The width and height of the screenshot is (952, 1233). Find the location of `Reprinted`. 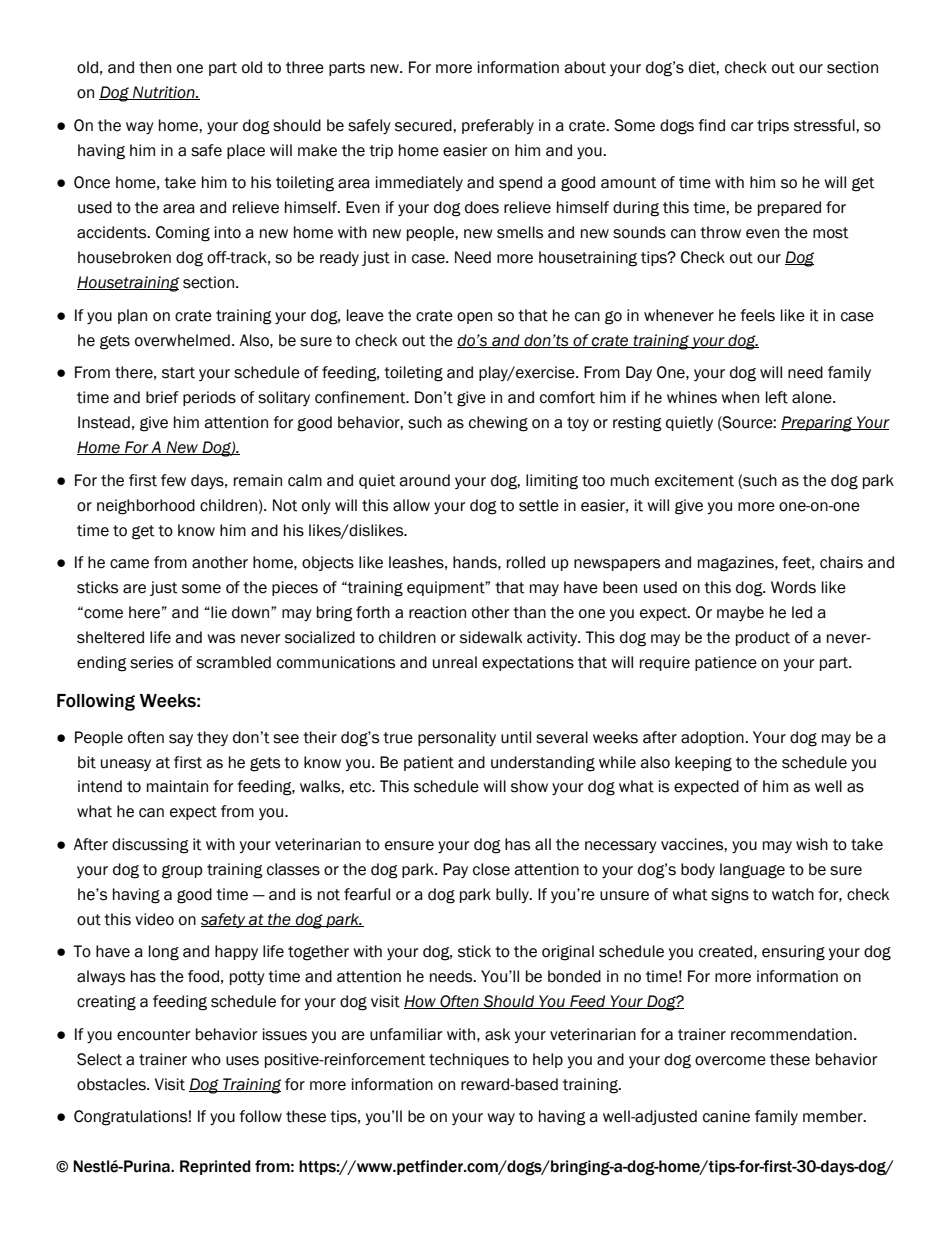

Reprinted is located at coordinates (215, 1167).
